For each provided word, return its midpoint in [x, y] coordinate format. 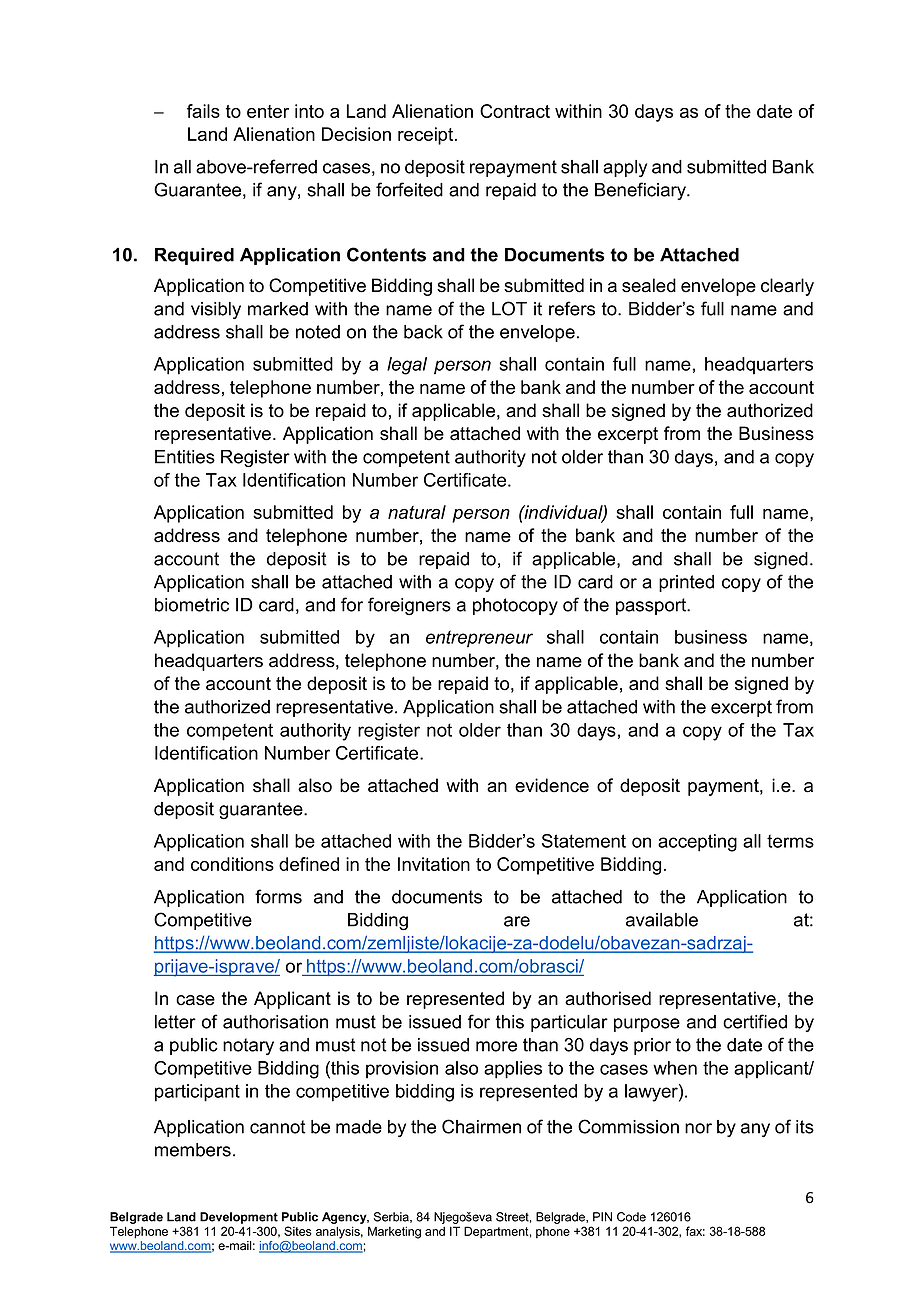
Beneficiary [641, 191]
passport [652, 606]
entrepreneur [479, 639]
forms [278, 896]
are [517, 921]
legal [407, 366]
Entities [185, 457]
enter [268, 111]
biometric [192, 605]
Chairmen [481, 1126]
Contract [515, 111]
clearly [787, 287]
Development [239, 1218]
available [662, 920]
